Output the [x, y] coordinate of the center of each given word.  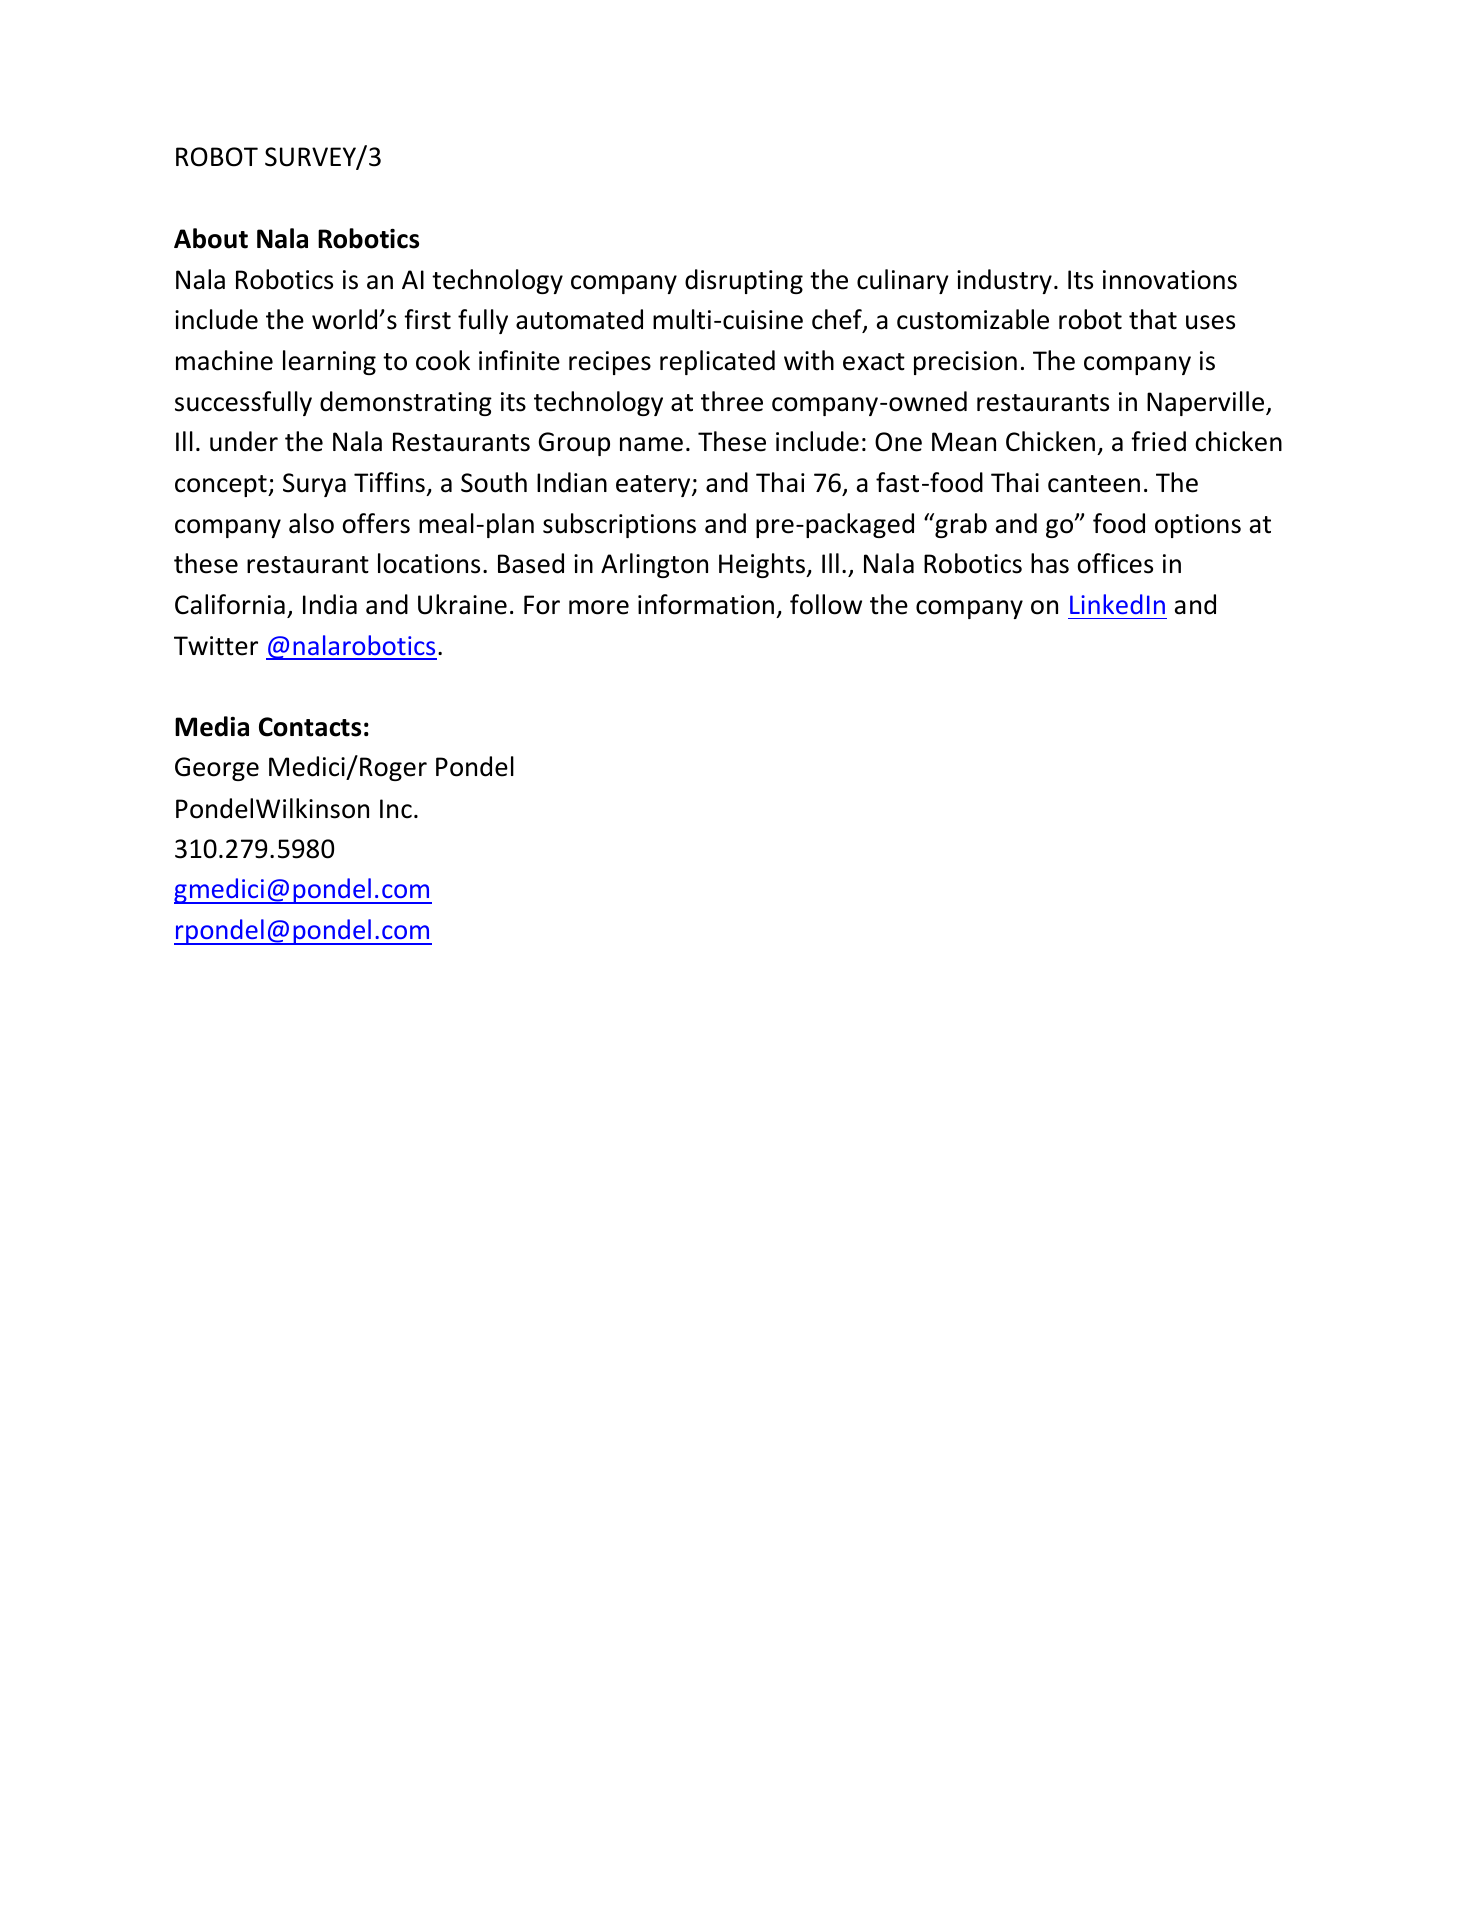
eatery [654, 486]
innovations [1170, 280]
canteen [1094, 484]
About [211, 238]
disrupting [744, 281]
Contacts [310, 727]
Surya [314, 485]
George [217, 769]
